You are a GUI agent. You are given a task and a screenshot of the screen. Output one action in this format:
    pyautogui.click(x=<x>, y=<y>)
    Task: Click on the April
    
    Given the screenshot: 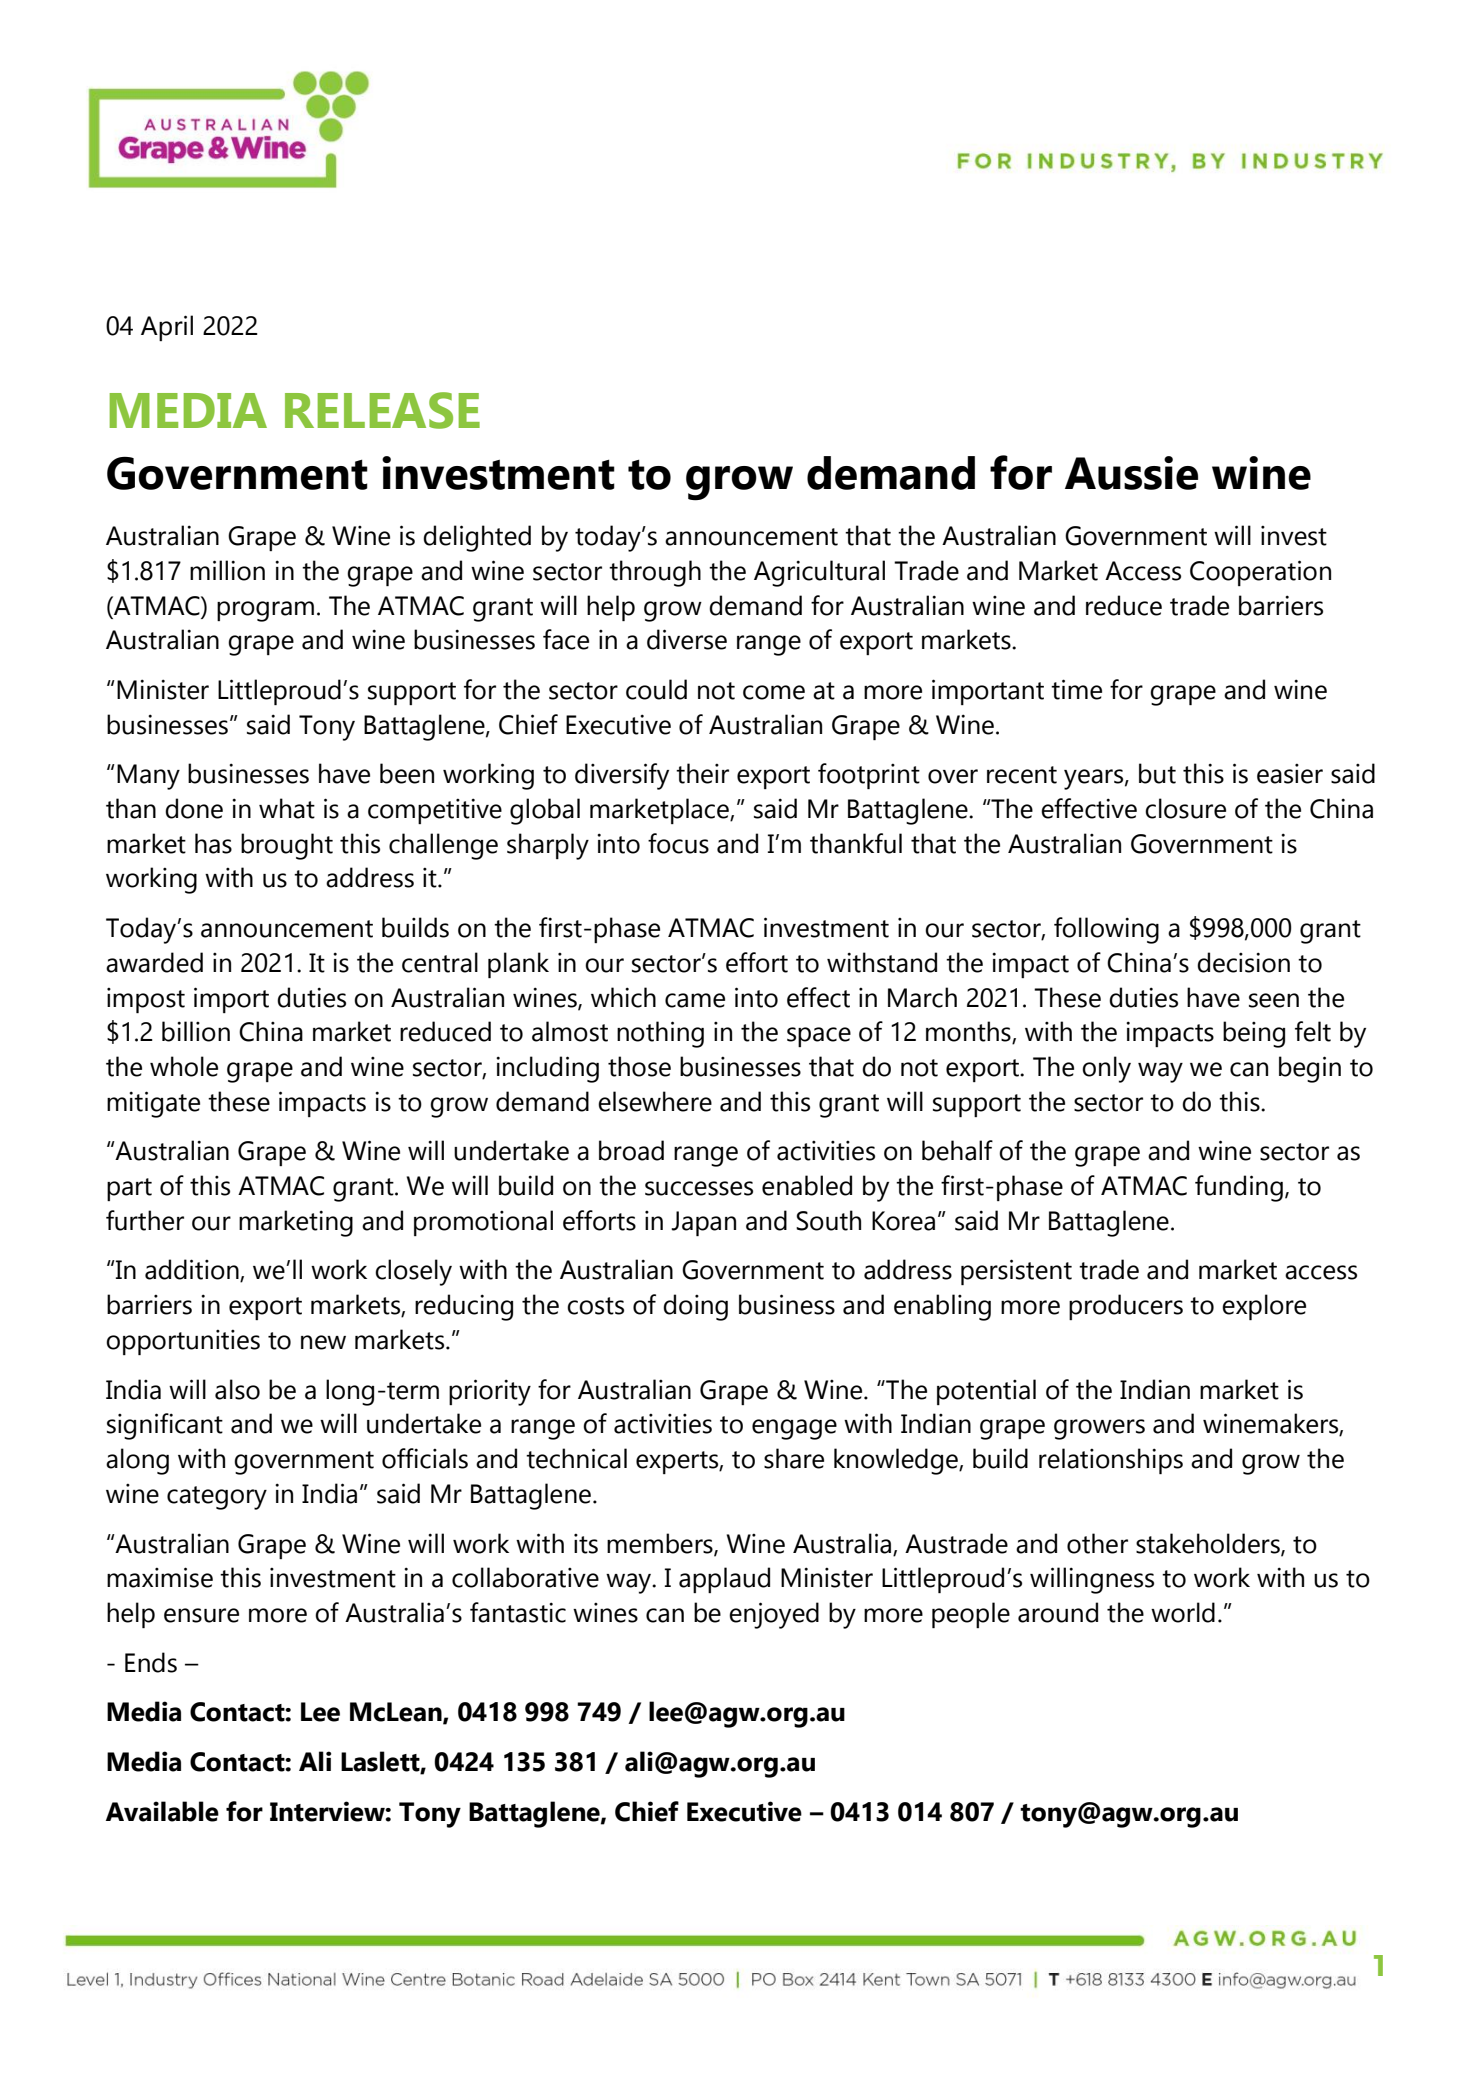 What is the action you would take?
    pyautogui.click(x=167, y=328)
